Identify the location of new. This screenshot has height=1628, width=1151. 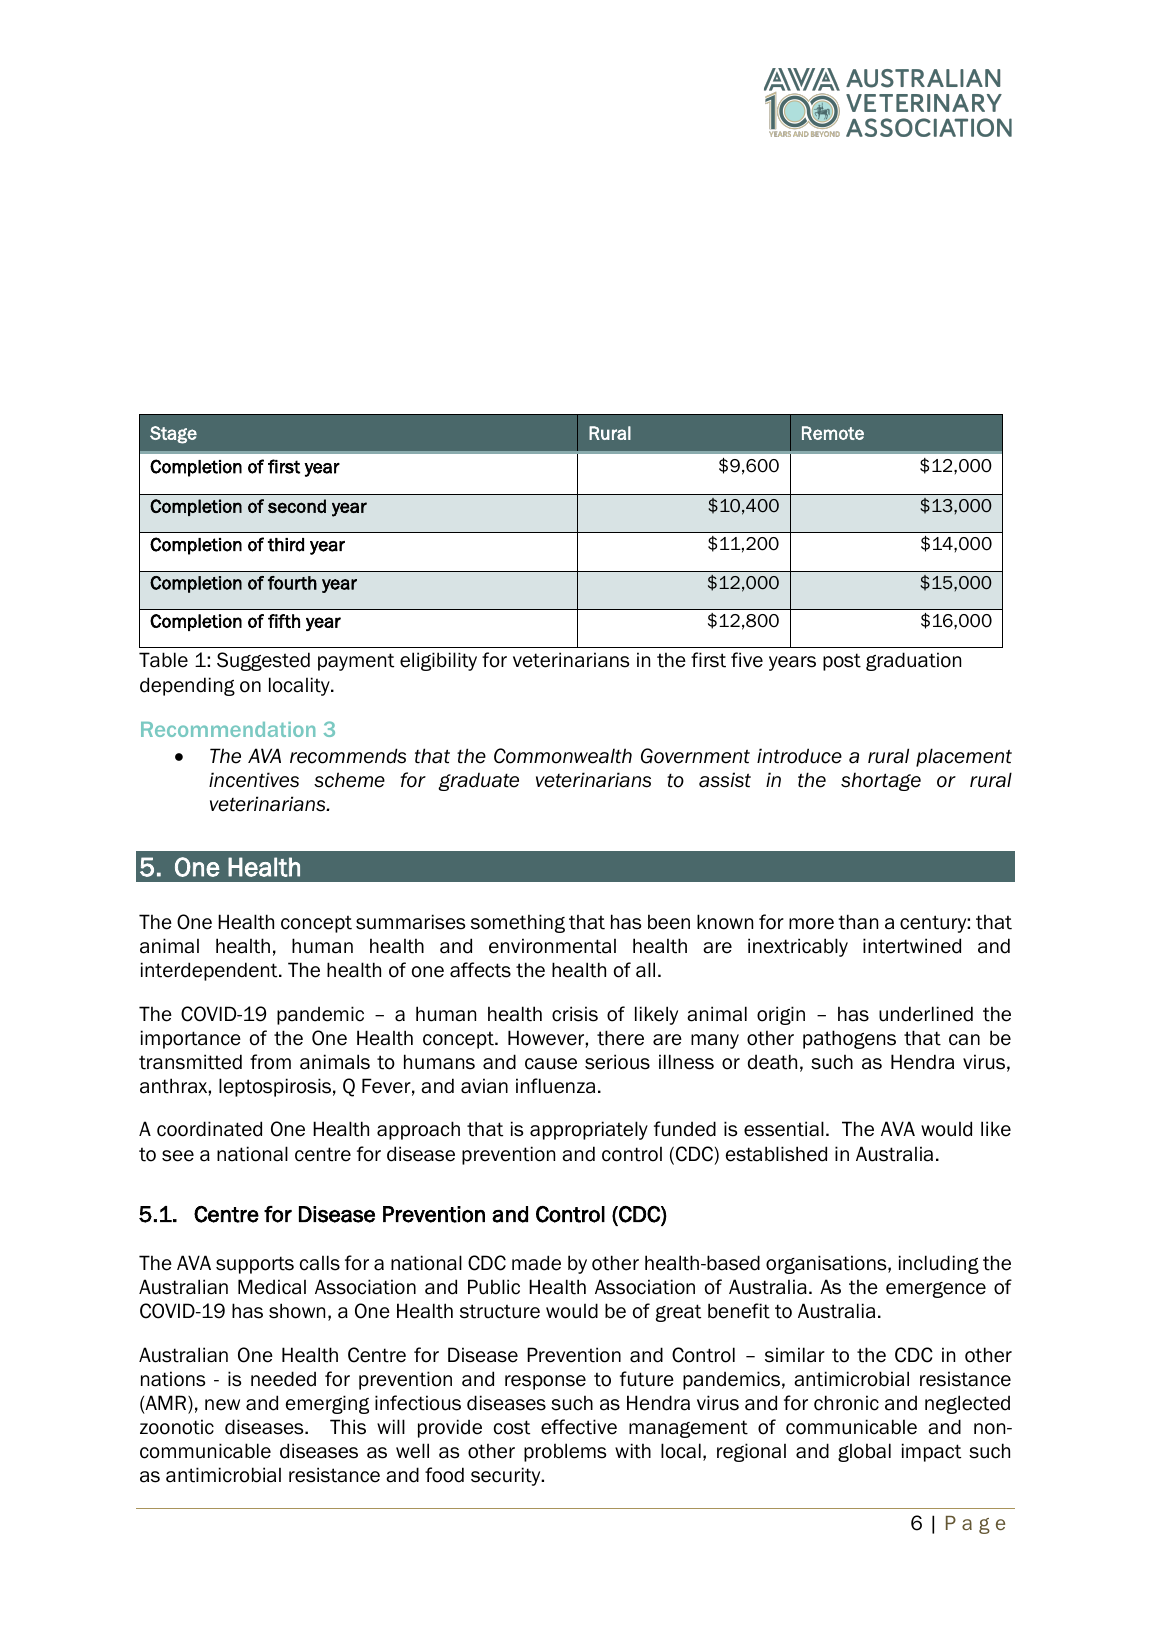
(222, 1405).
